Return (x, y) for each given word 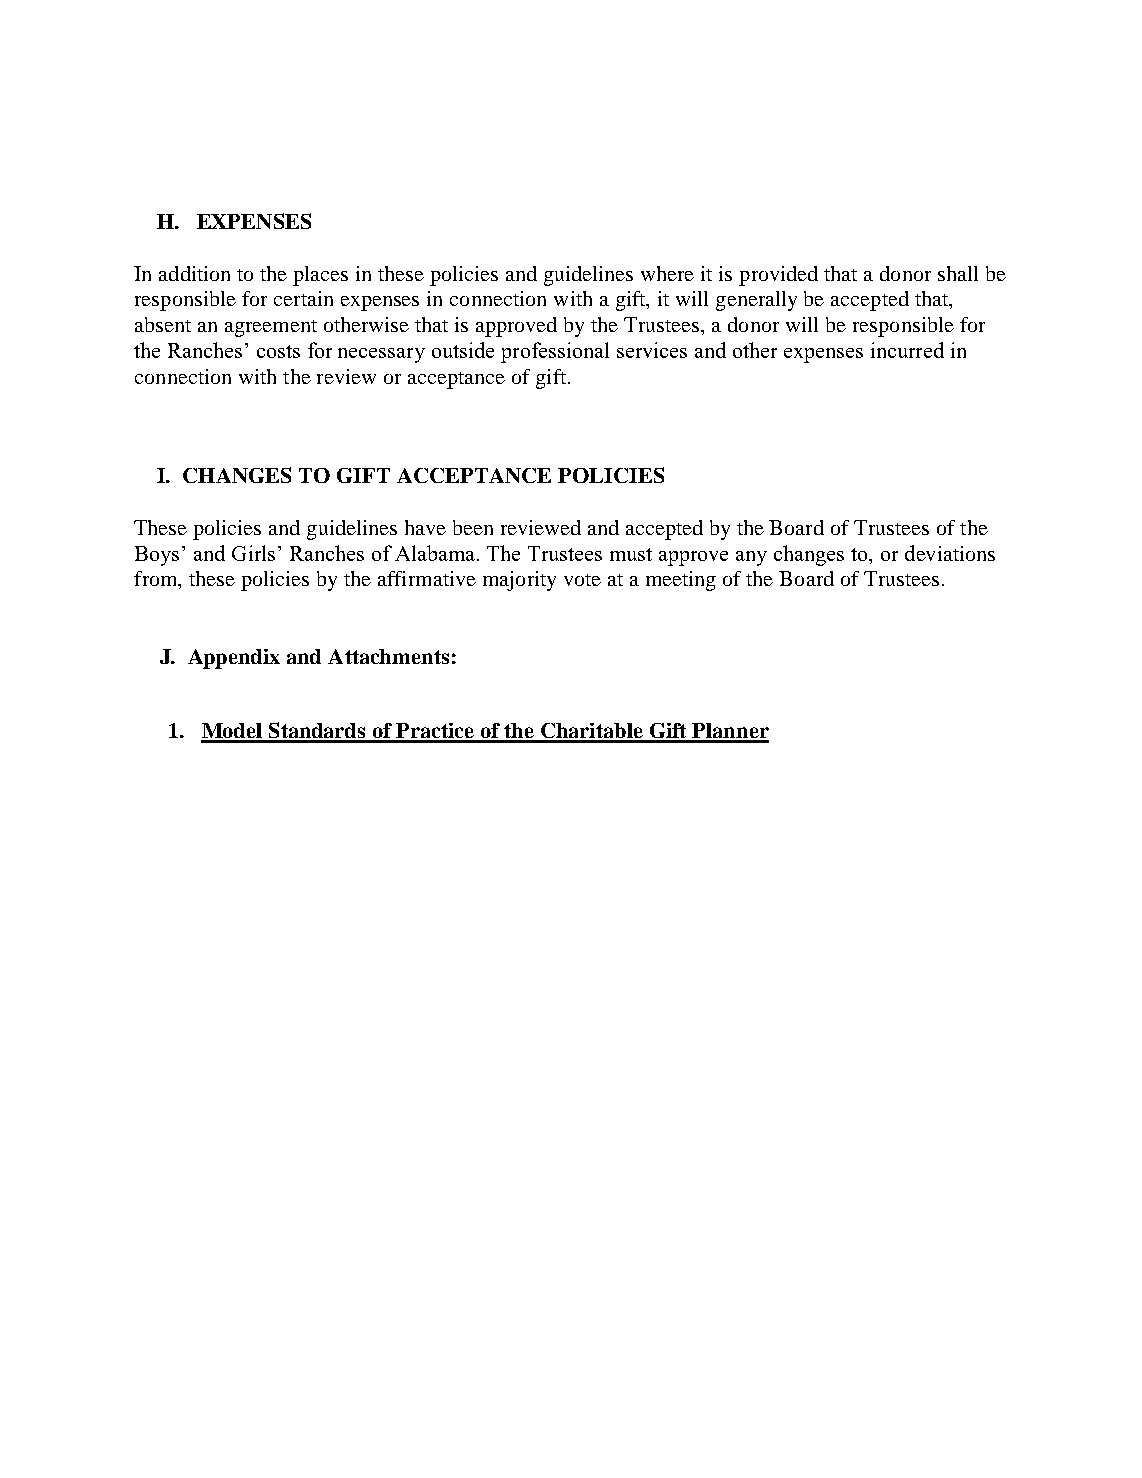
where (667, 273)
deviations (950, 553)
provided (778, 276)
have (425, 527)
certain (303, 298)
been (473, 527)
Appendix (234, 659)
